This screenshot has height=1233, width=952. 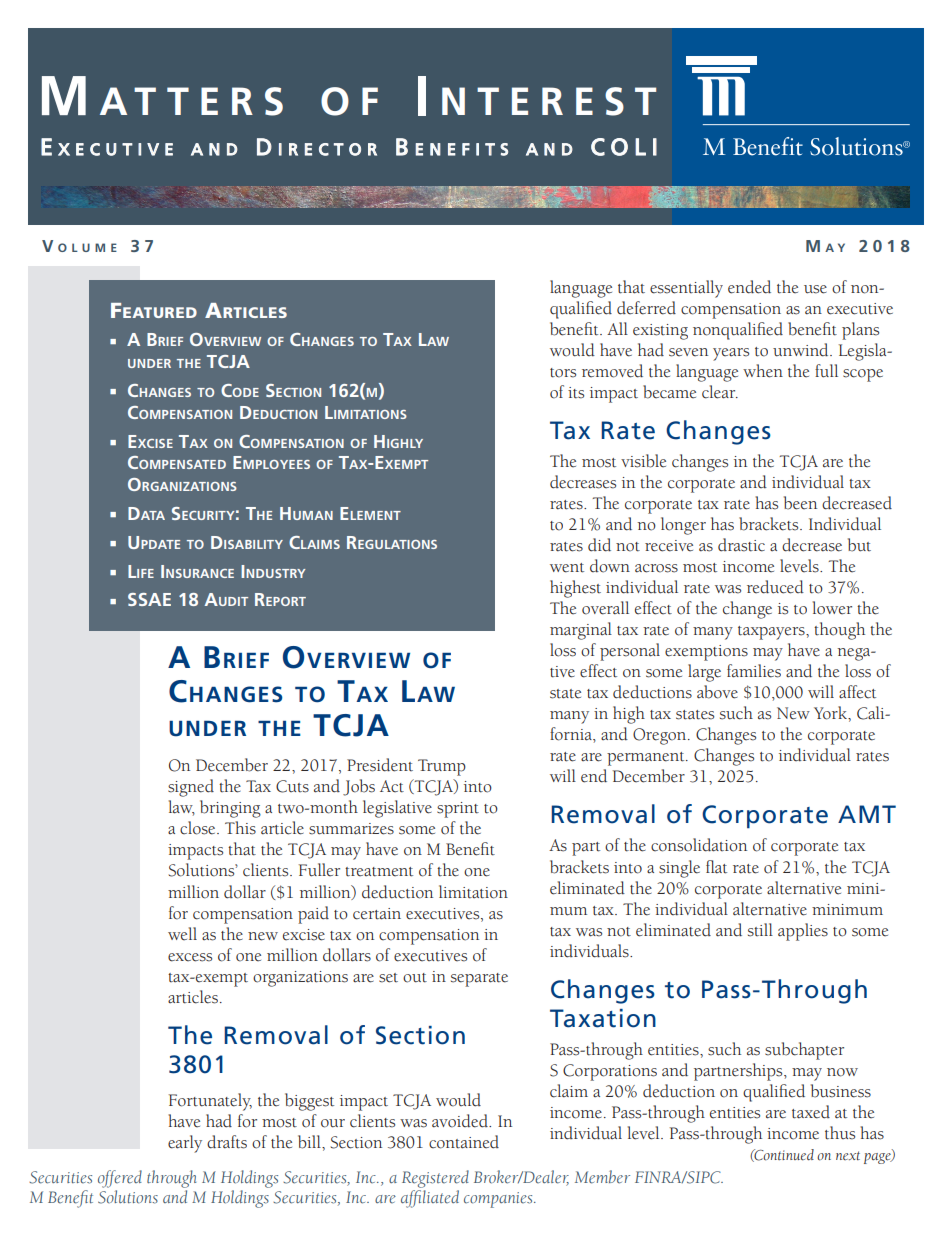 I want to click on Trump, so click(x=442, y=767).
